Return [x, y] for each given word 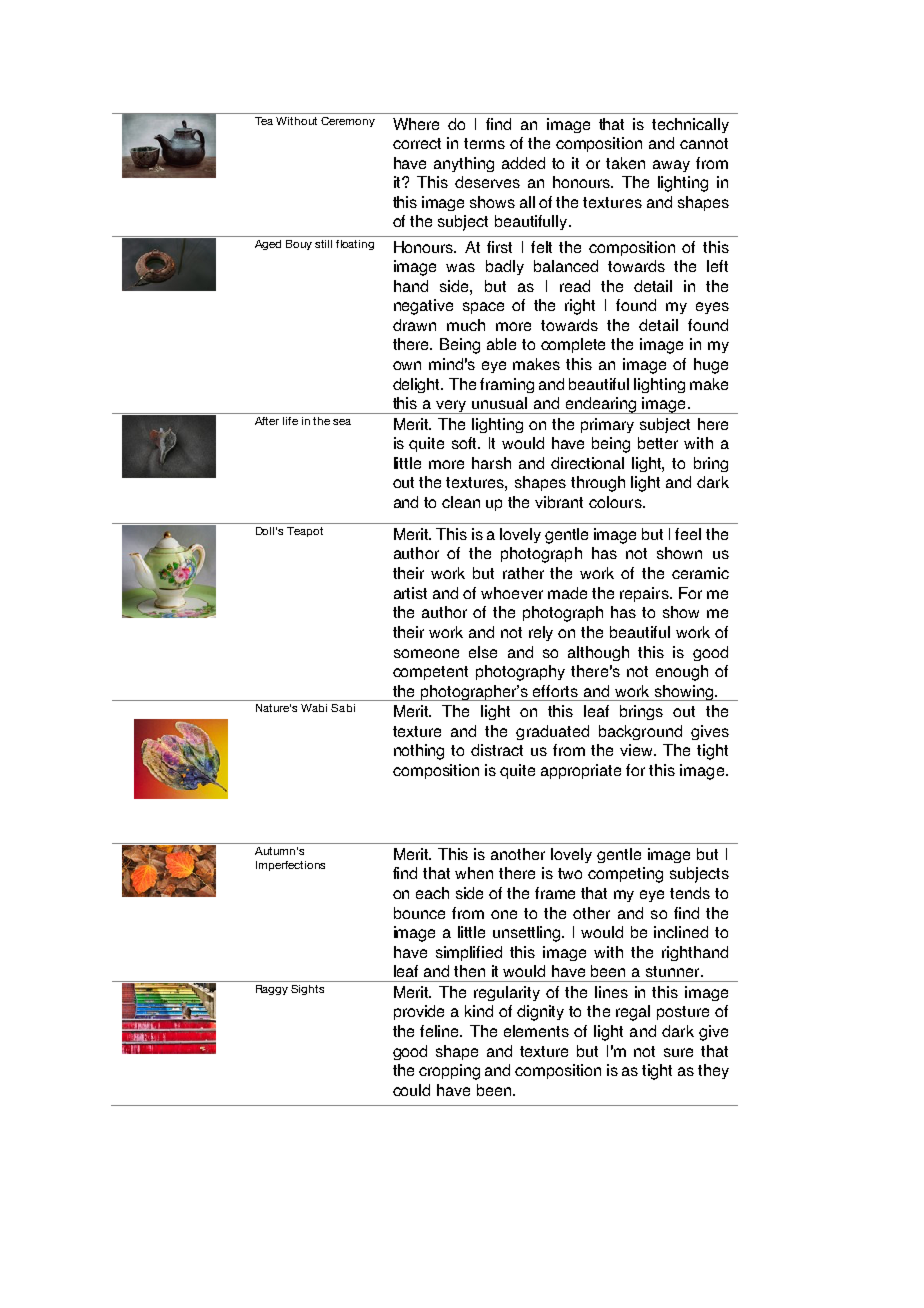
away [671, 166]
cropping [449, 1072]
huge [711, 366]
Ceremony [348, 122]
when [474, 873]
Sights [307, 990]
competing [625, 875]
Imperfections [290, 866]
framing [507, 385]
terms [484, 143]
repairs [645, 594]
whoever [512, 593]
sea [342, 422]
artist [410, 593]
